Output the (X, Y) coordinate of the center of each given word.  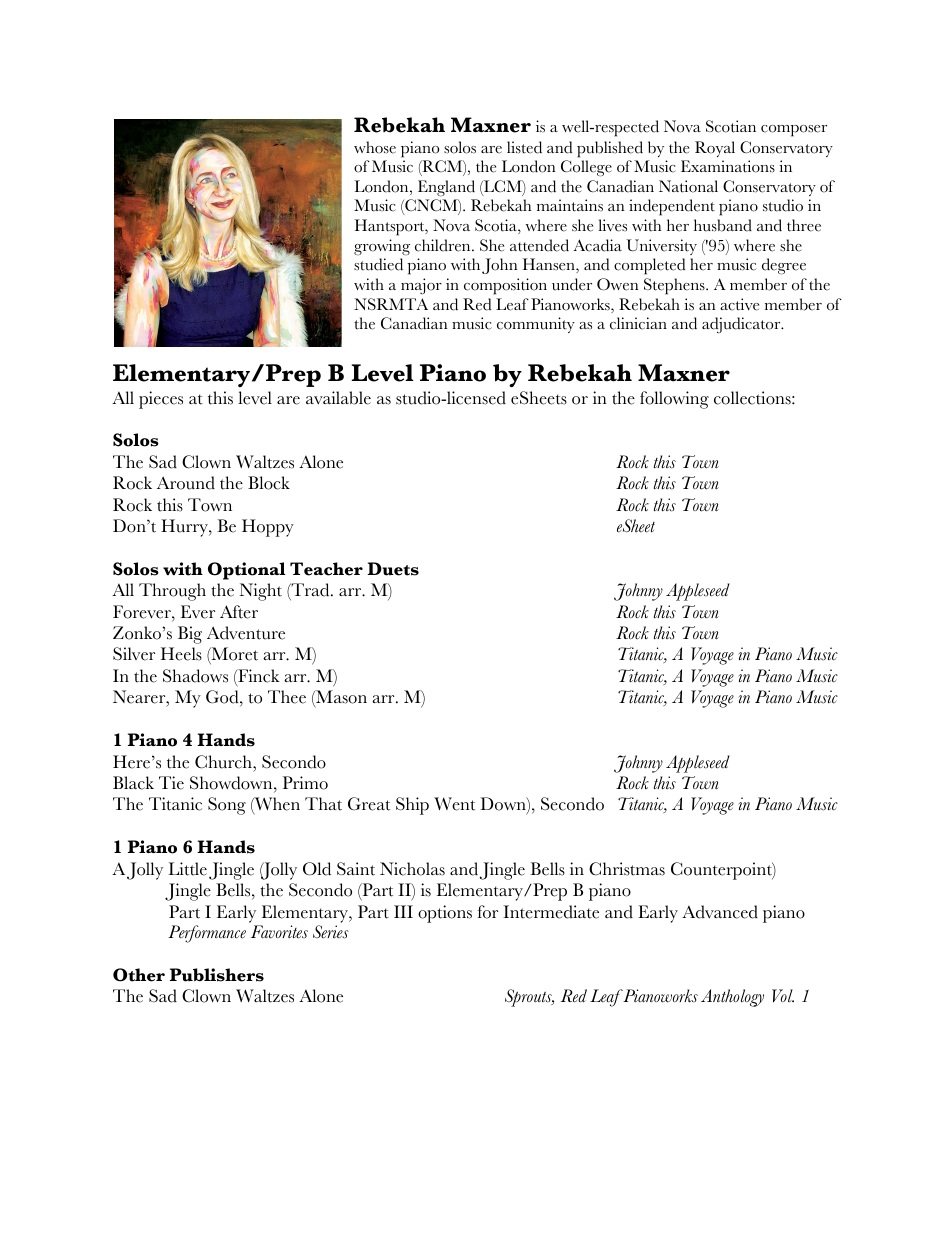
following (674, 400)
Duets (393, 569)
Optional (247, 571)
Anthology (732, 998)
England (446, 188)
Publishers (217, 975)
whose (375, 147)
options (445, 914)
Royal (715, 149)
